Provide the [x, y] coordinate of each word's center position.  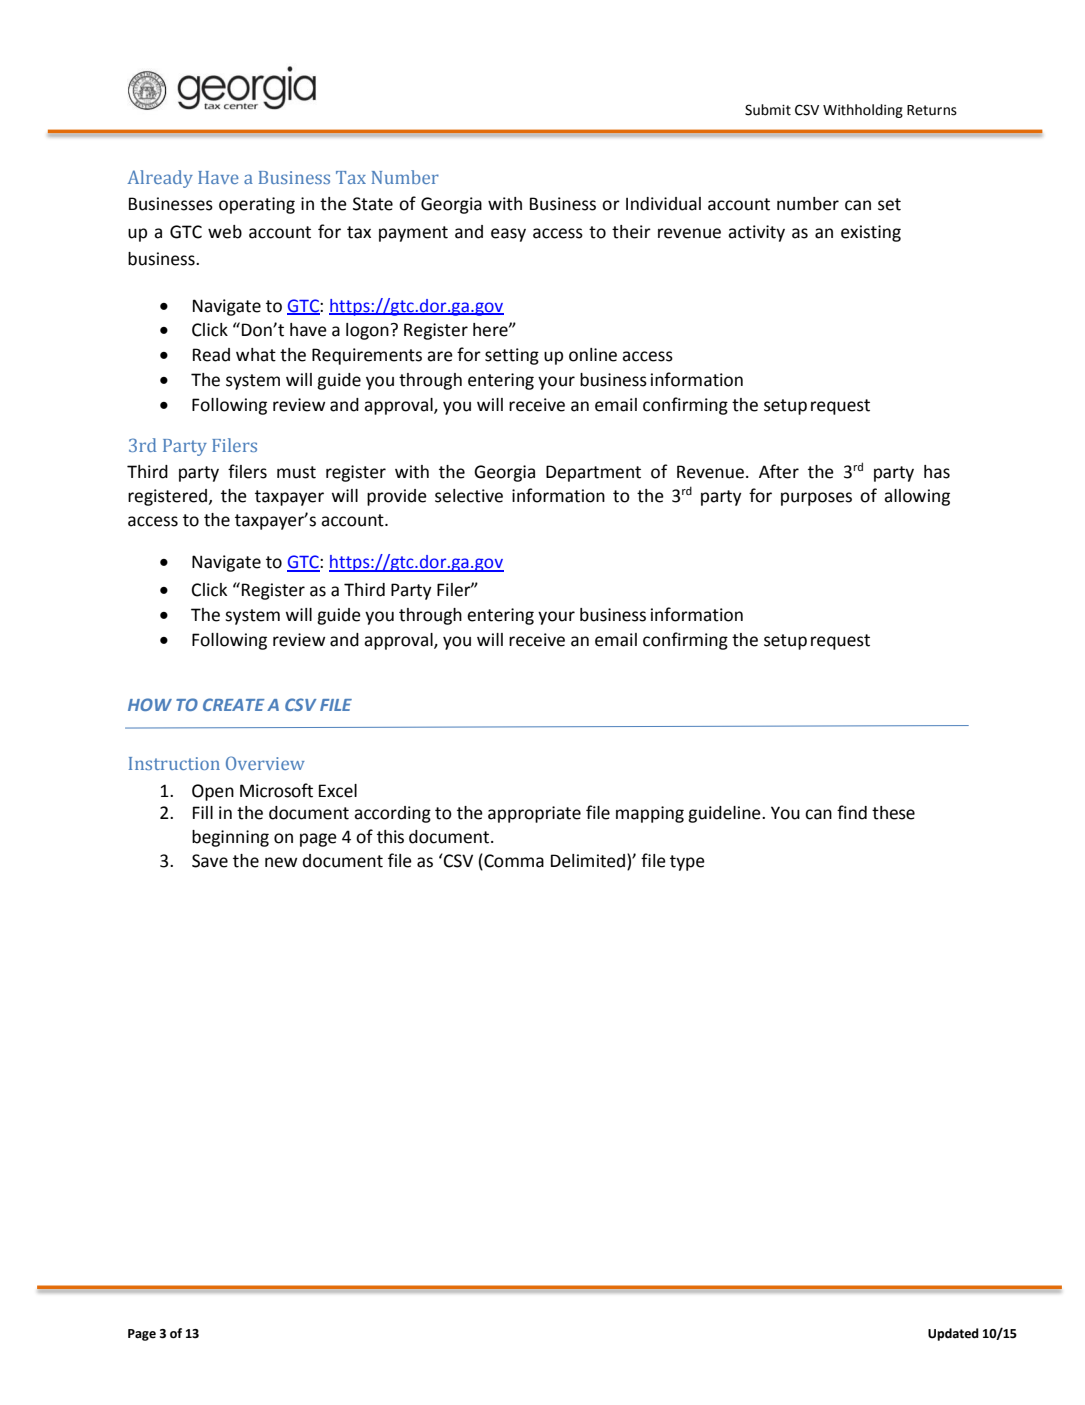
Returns [932, 110]
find [852, 812]
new [281, 862]
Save [210, 861]
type [687, 863]
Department [593, 473]
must [296, 472]
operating [257, 205]
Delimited [588, 861]
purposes [816, 499]
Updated [953, 1334]
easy [508, 235]
